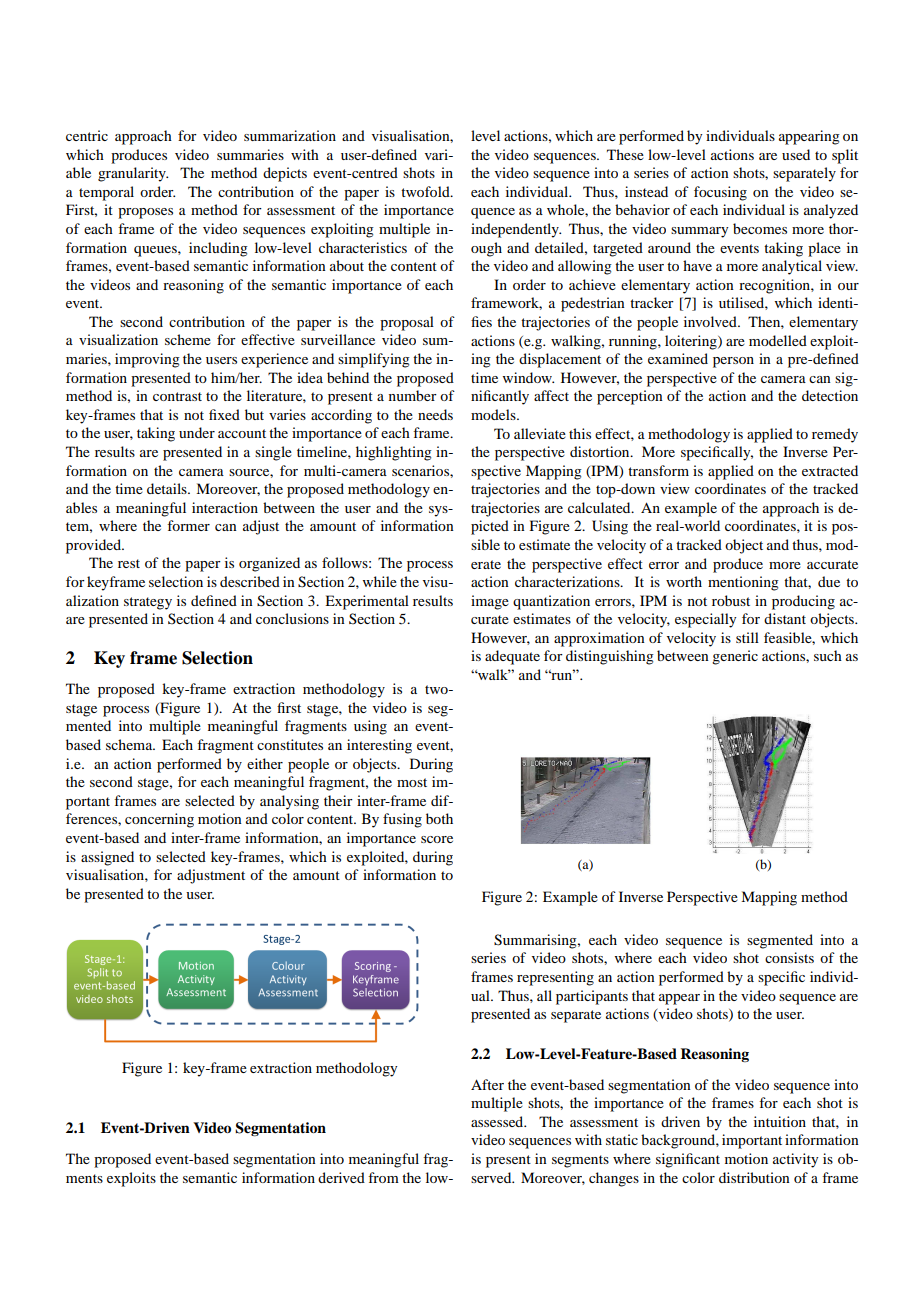 The height and width of the screenshot is (1308, 924). I want to click on twofold, so click(426, 191).
